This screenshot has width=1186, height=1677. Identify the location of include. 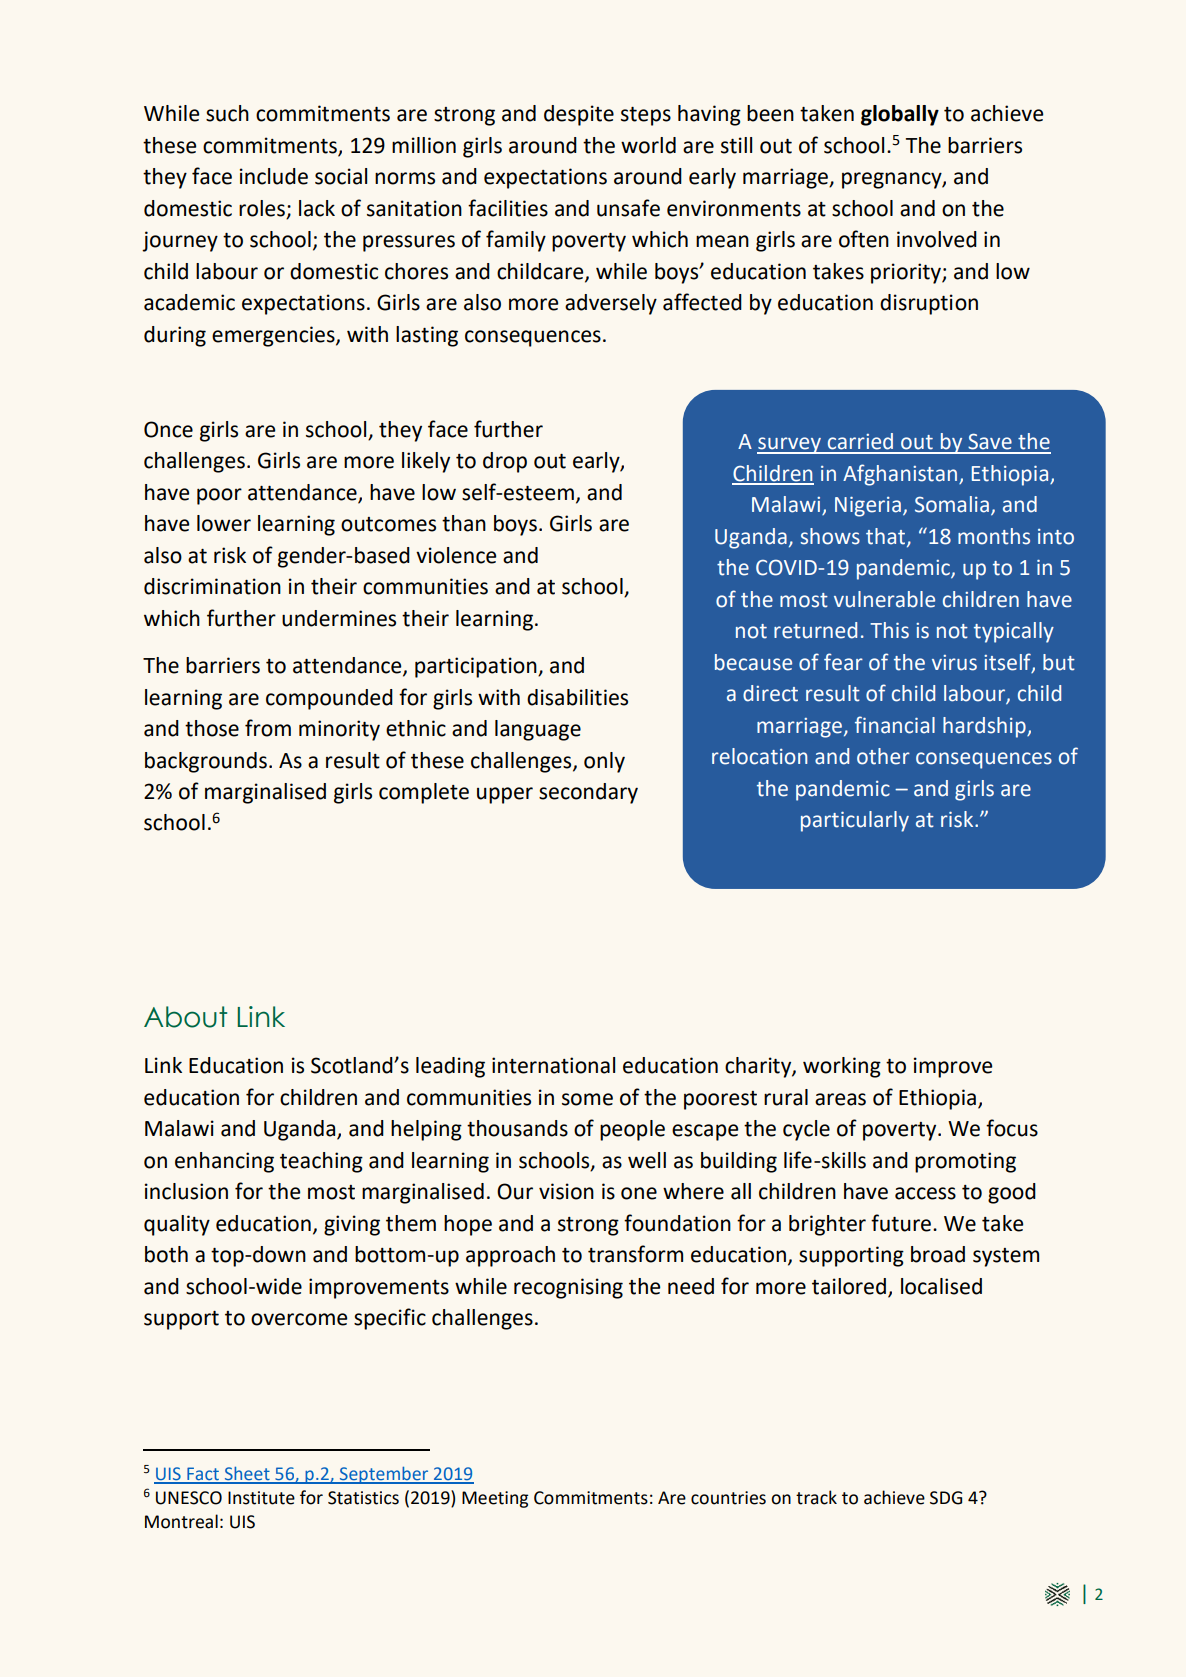
(274, 176).
